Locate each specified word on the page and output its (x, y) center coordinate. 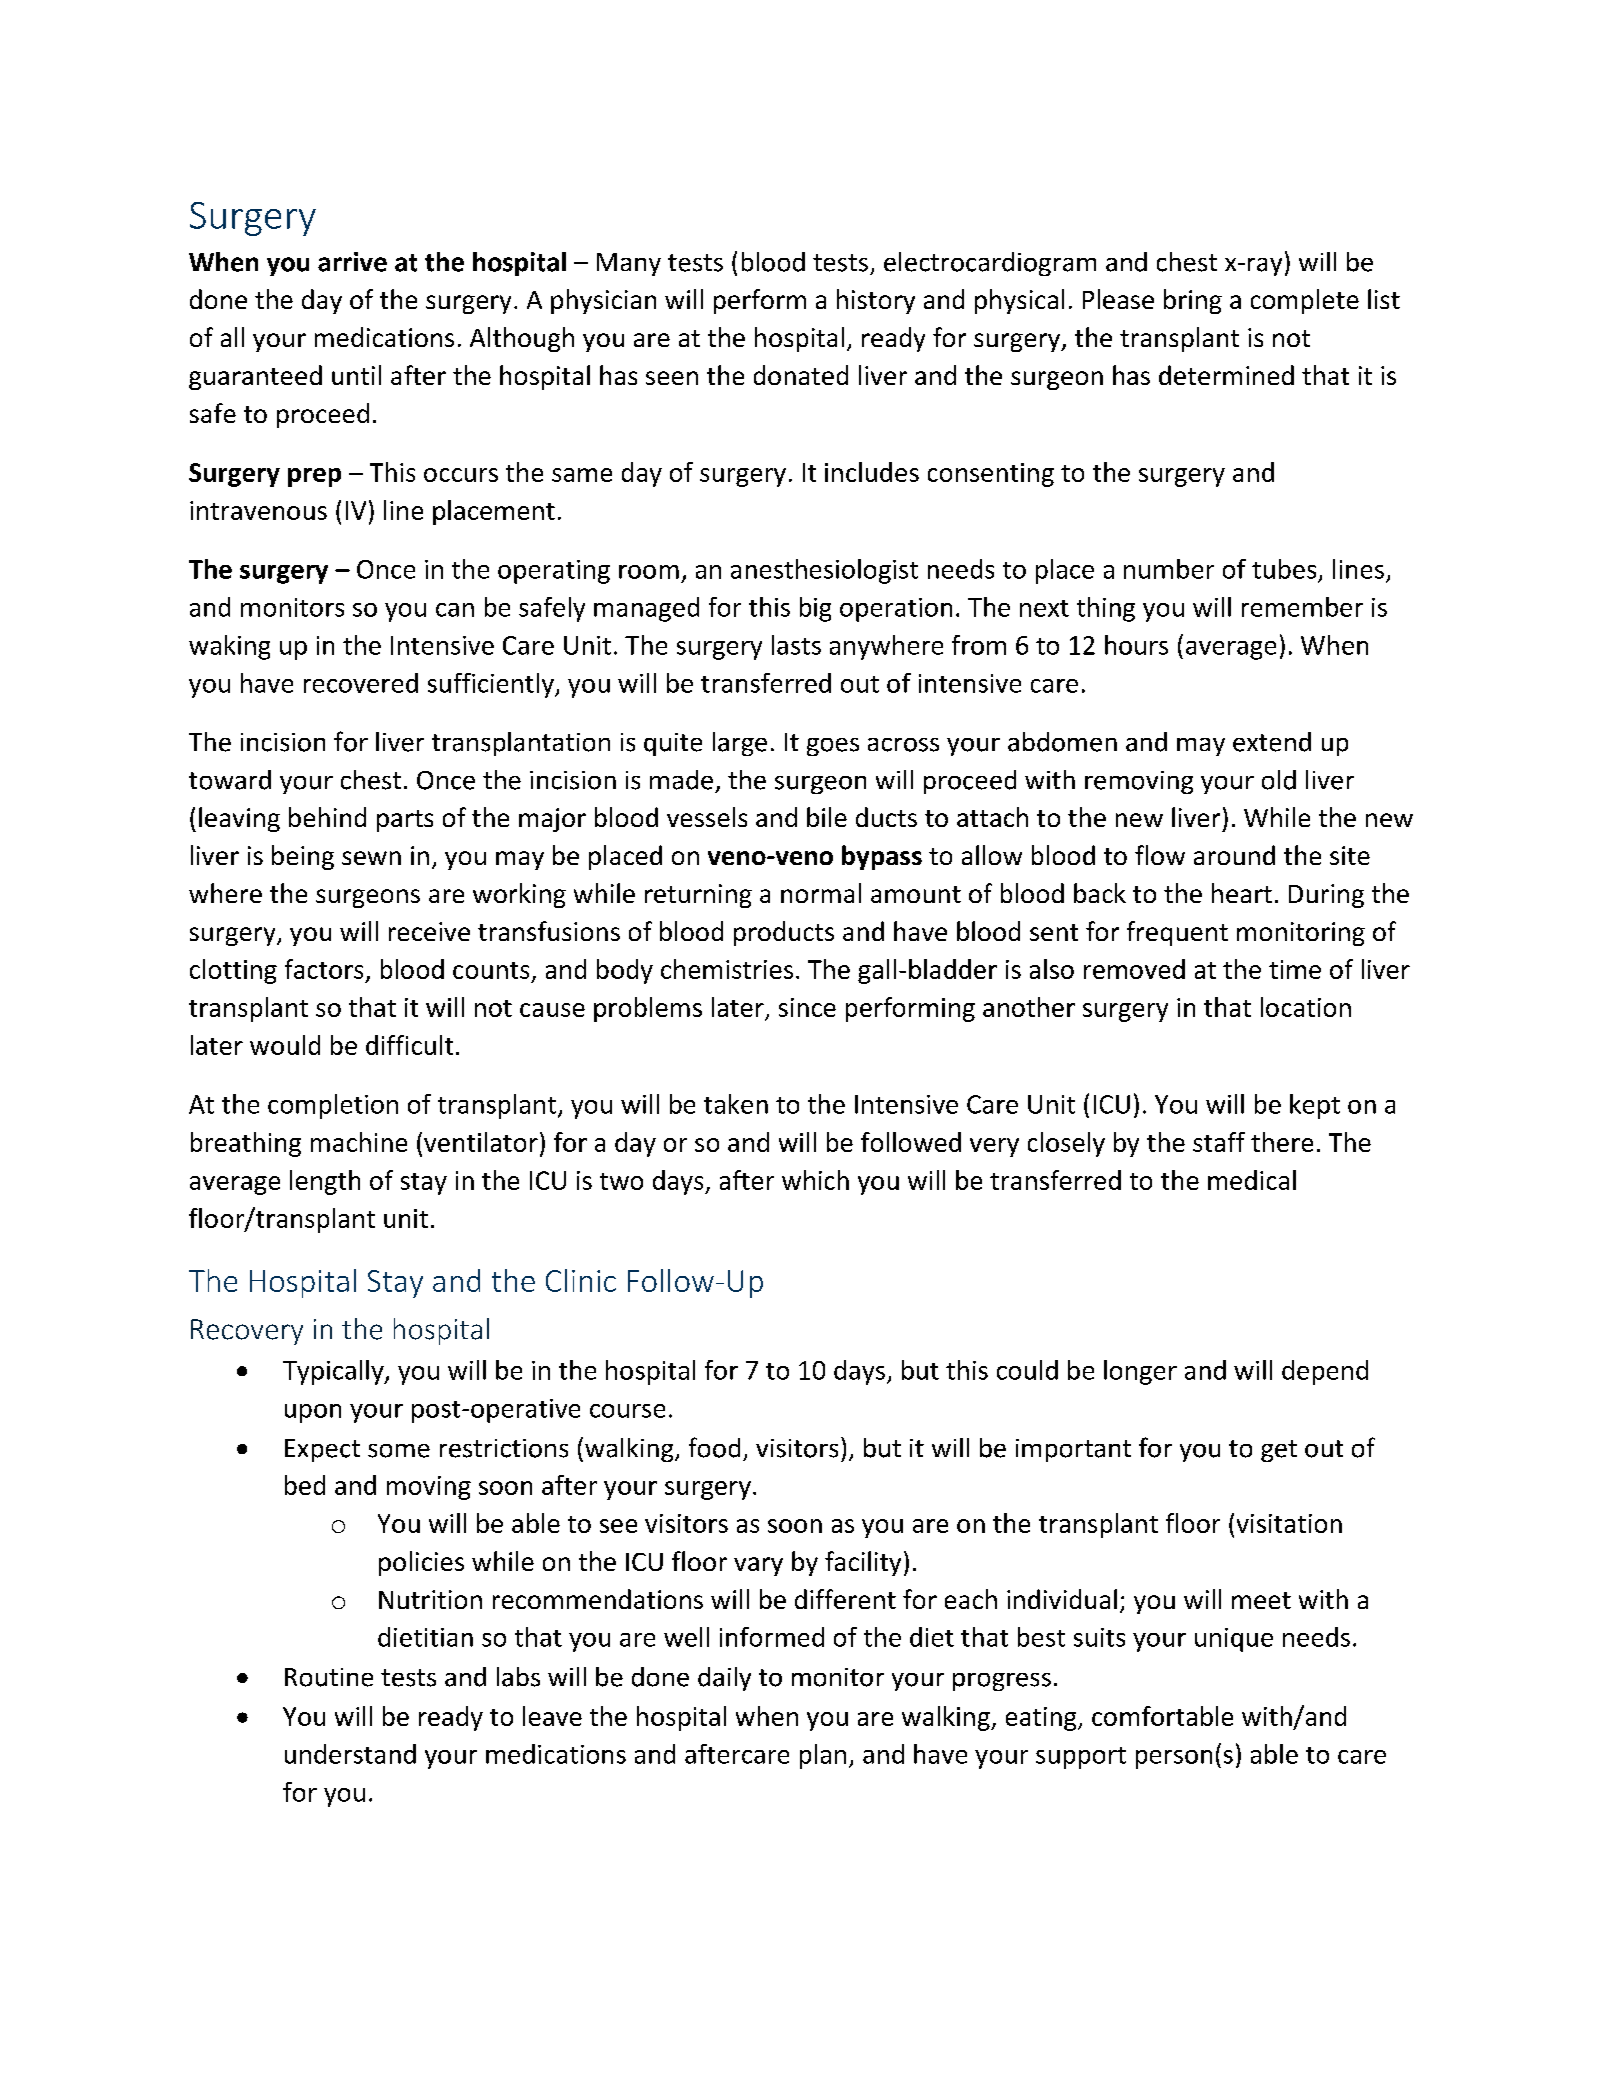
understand (350, 1754)
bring (1193, 301)
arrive (352, 262)
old (1279, 780)
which (815, 1180)
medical (1252, 1180)
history (876, 301)
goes (833, 747)
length (325, 1182)
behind (327, 817)
